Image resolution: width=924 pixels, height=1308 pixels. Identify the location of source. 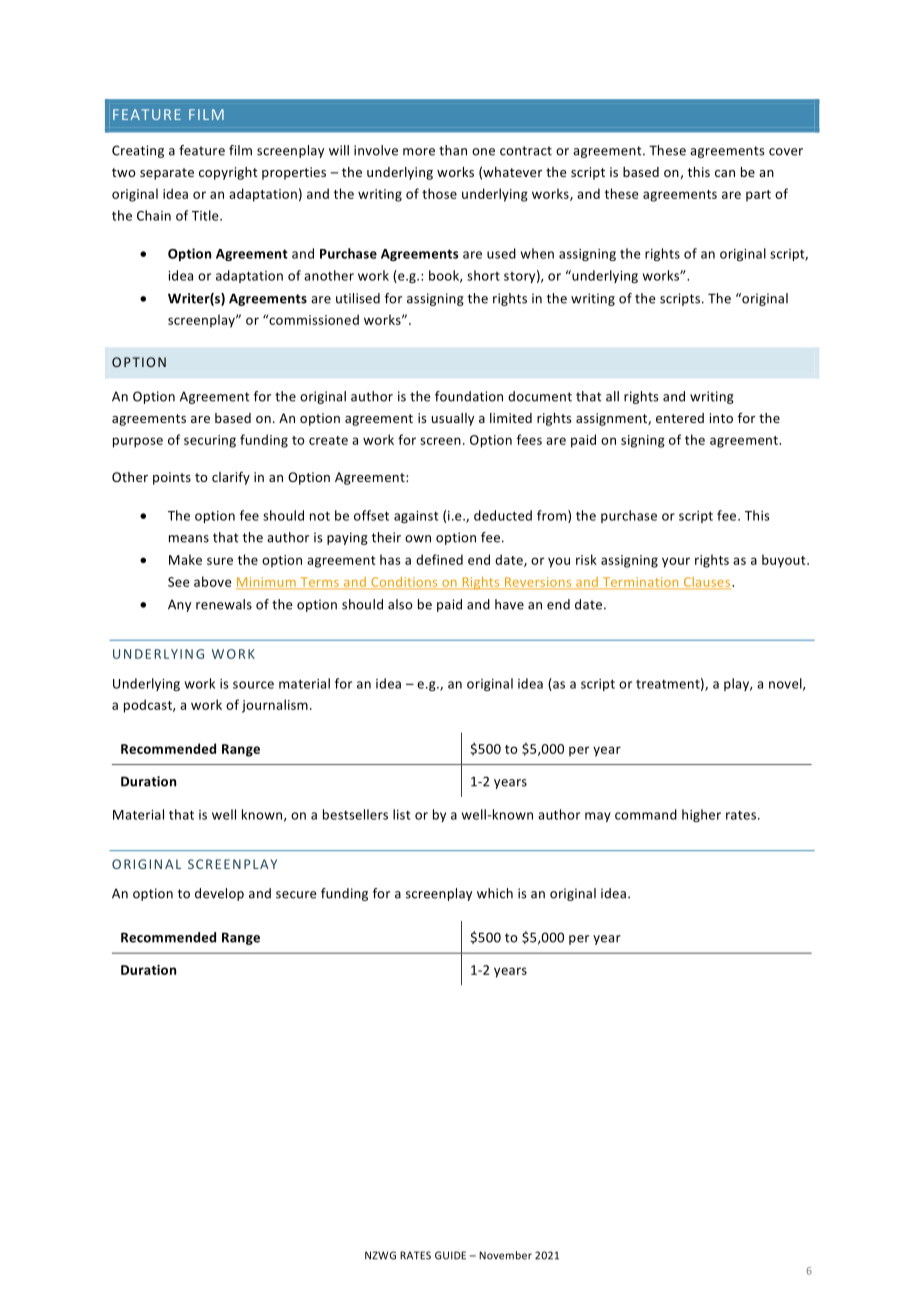
(253, 685).
